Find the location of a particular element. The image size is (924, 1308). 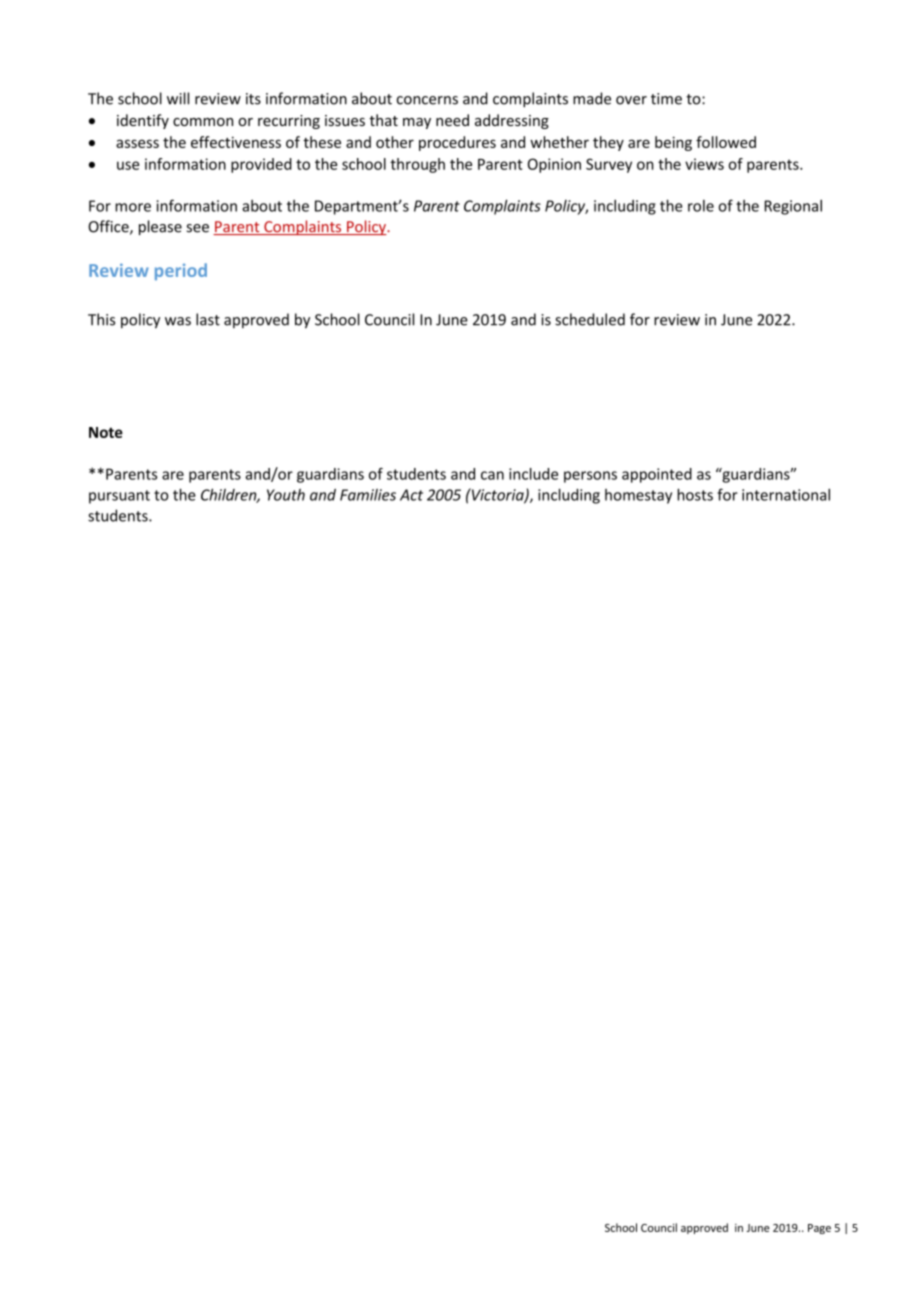

Youth is located at coordinates (286, 495).
